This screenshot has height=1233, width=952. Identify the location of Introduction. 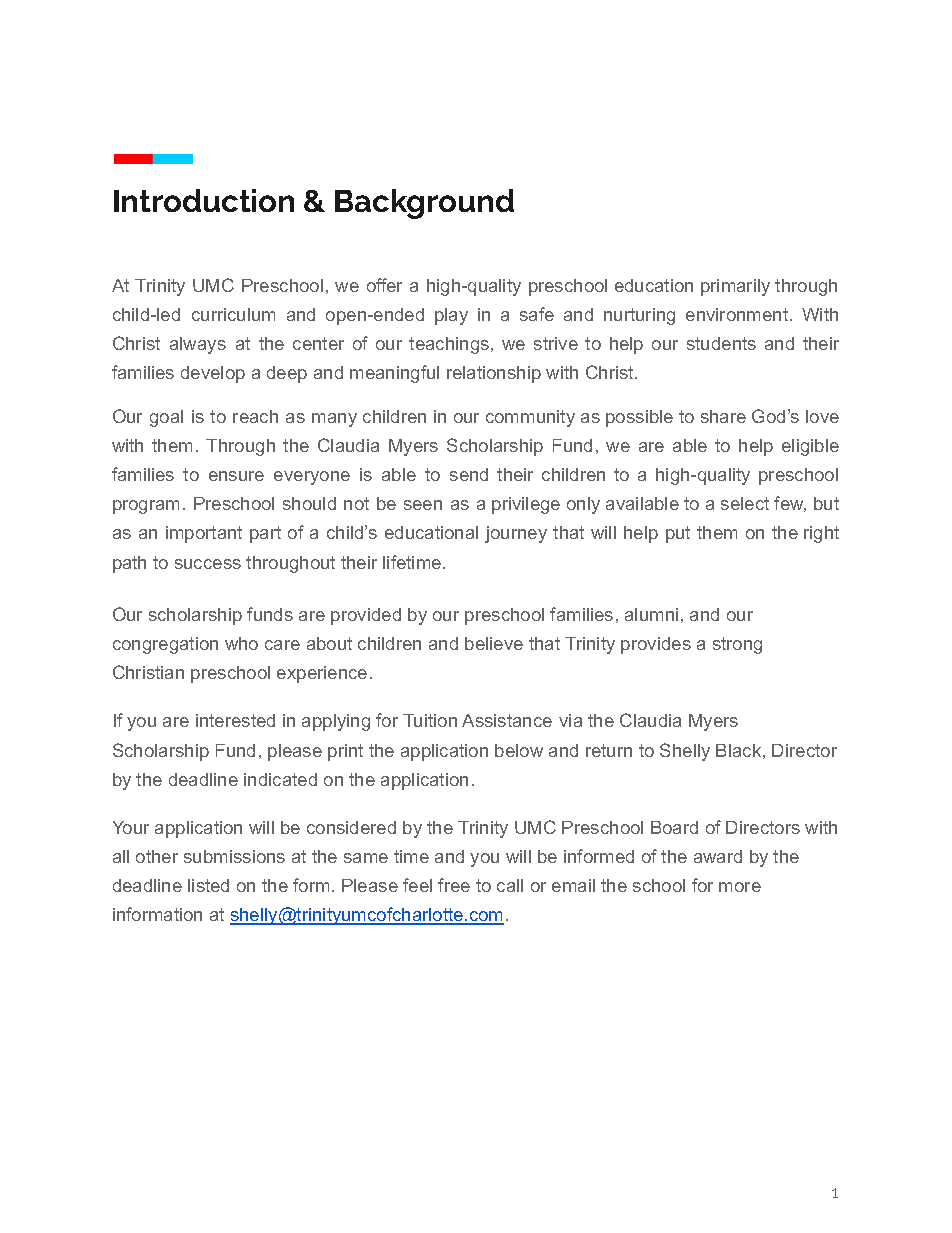
(204, 200).
